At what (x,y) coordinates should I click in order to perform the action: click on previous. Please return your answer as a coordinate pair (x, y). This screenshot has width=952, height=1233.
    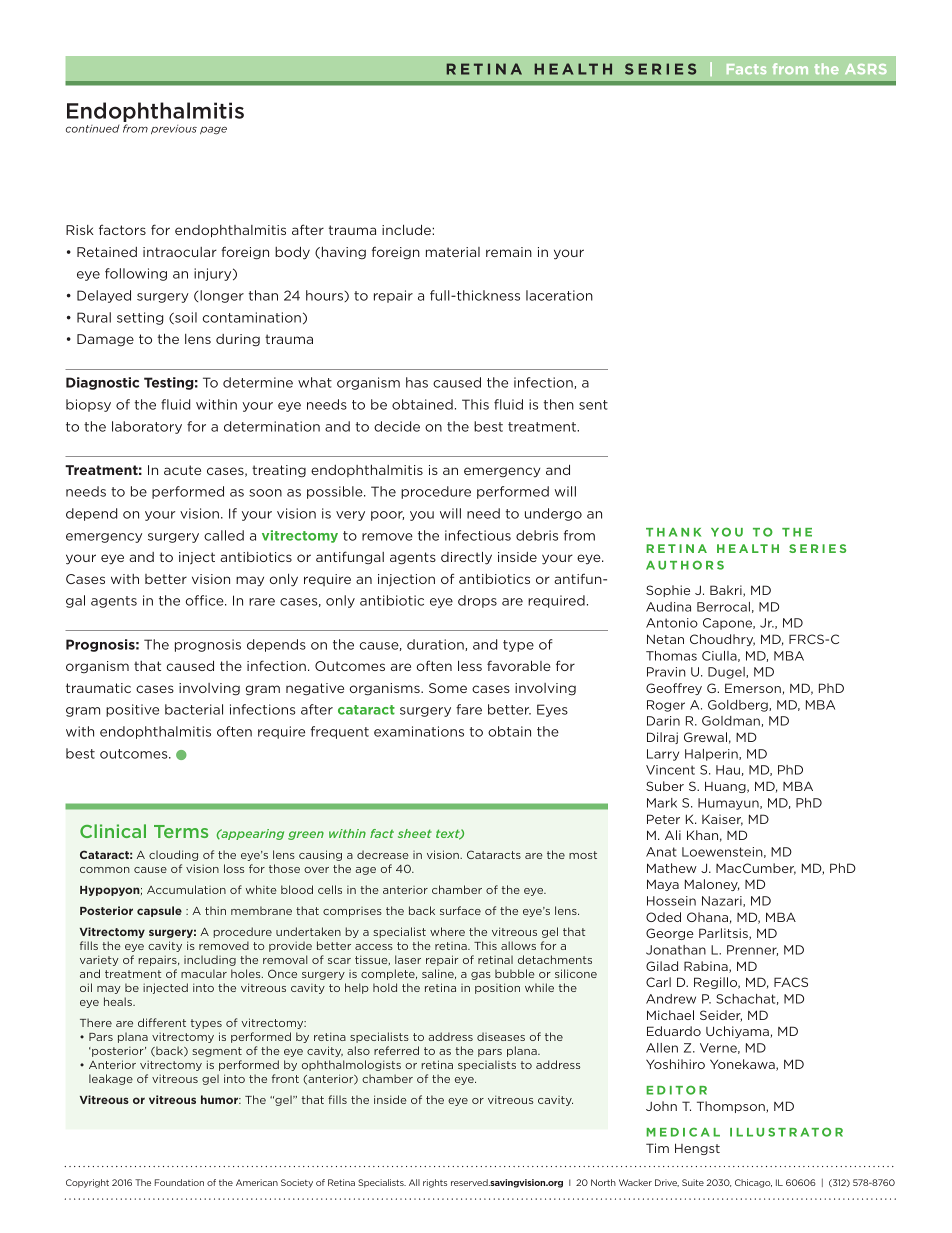
    Looking at the image, I should click on (174, 129).
